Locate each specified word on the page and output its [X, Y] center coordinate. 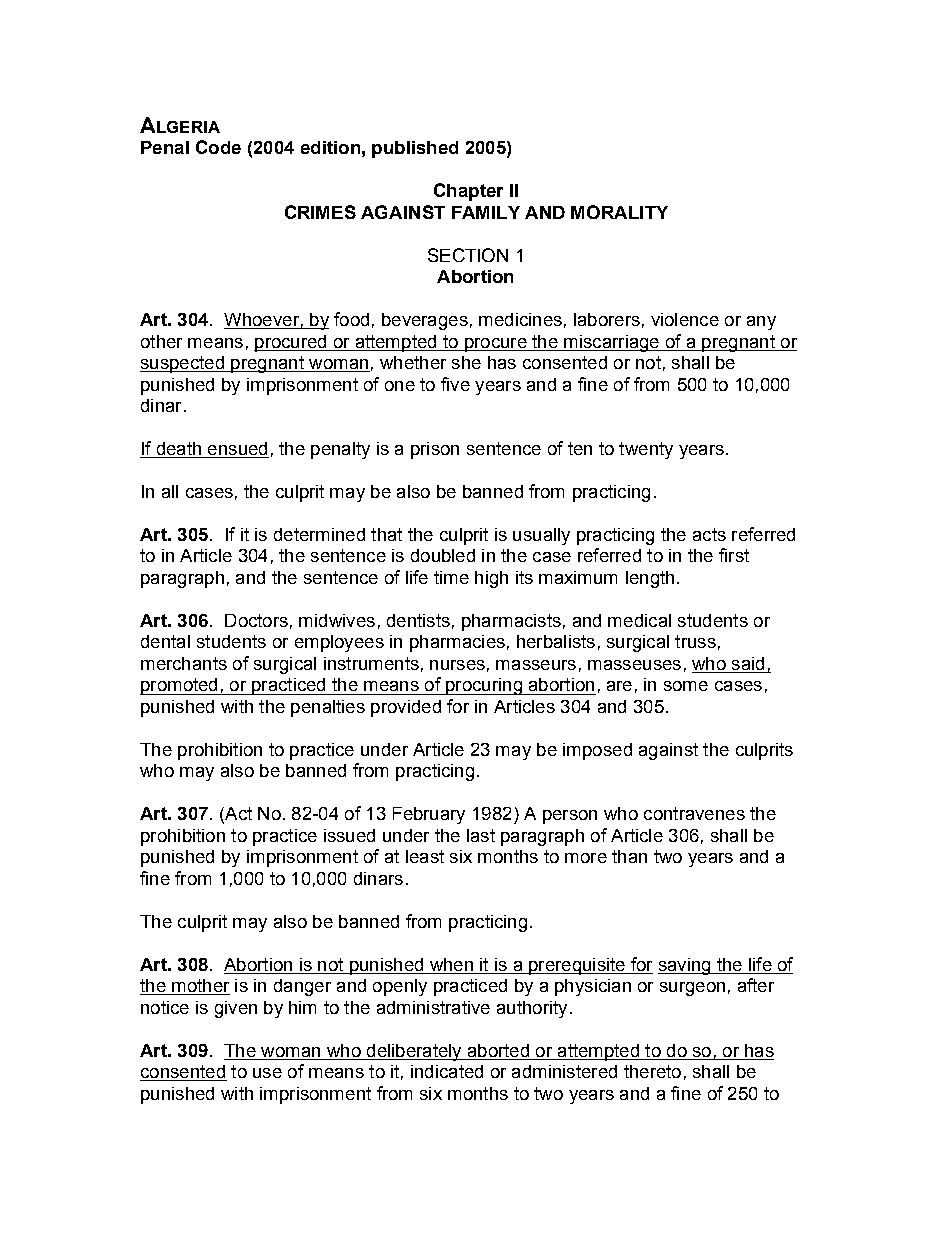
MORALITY [619, 212]
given [236, 1009]
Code [218, 147]
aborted [498, 1050]
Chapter [468, 192]
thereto [652, 1071]
